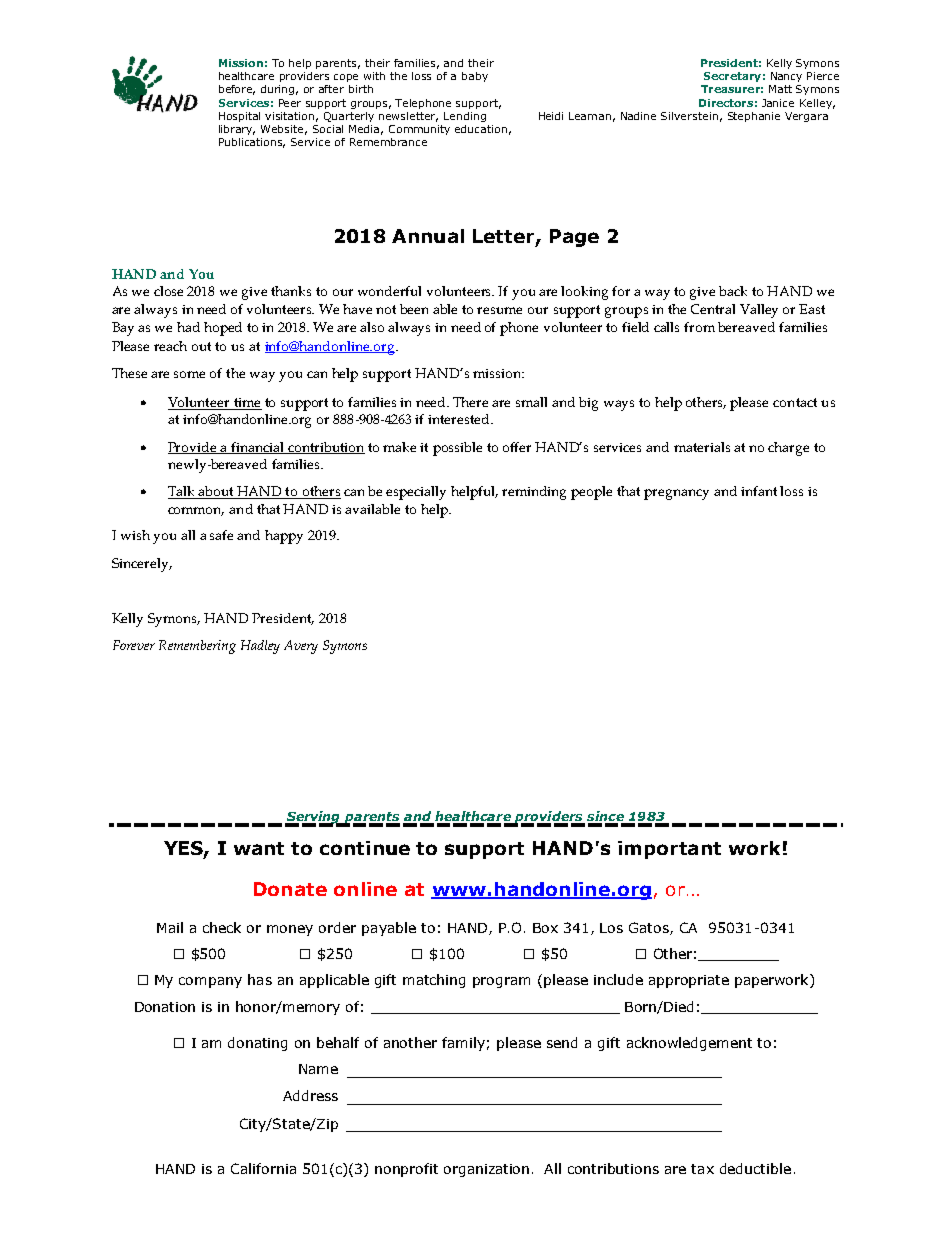  What do you see at coordinates (754, 117) in the screenshot?
I see `Stephanie` at bounding box center [754, 117].
